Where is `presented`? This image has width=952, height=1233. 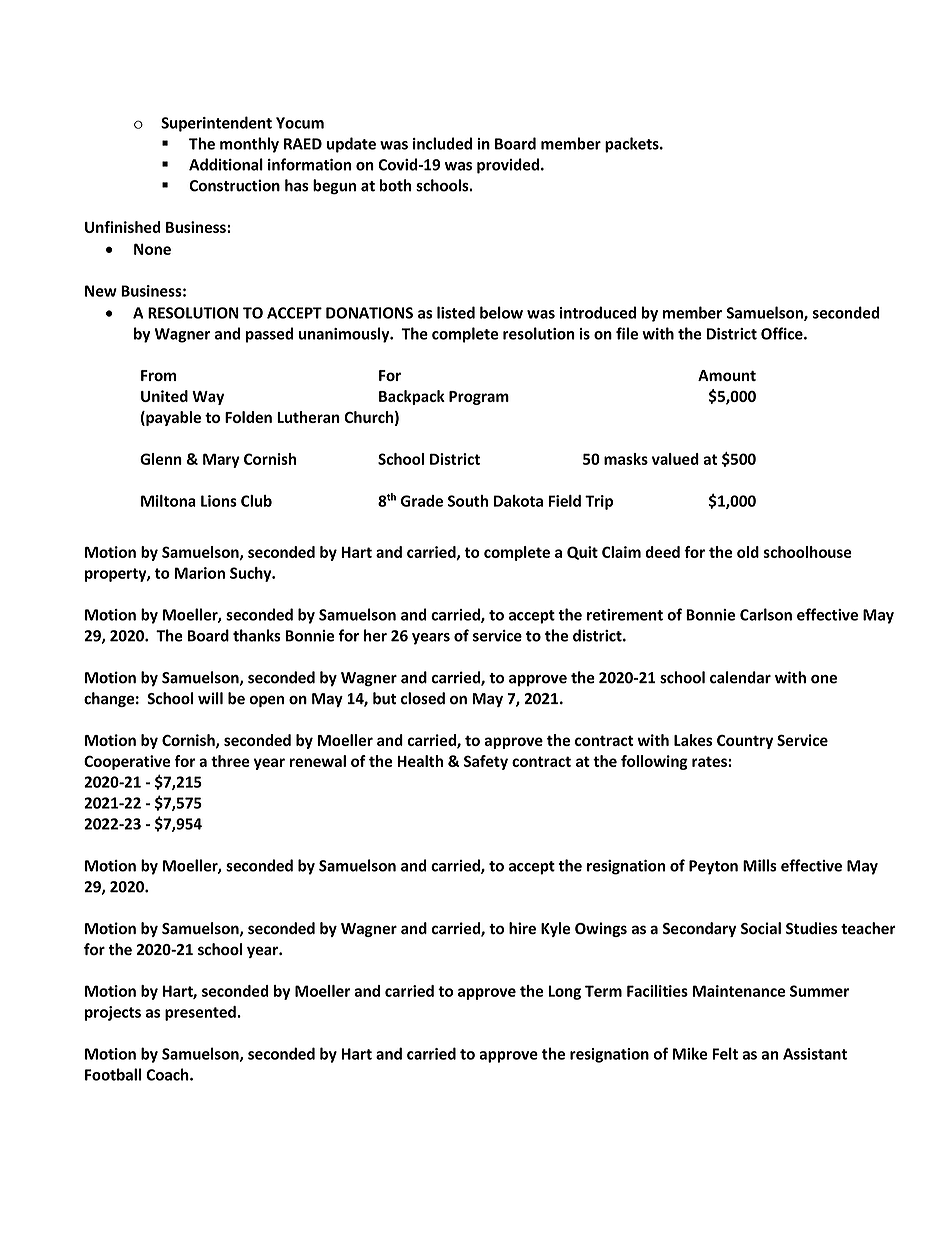 presented is located at coordinates (201, 1013).
